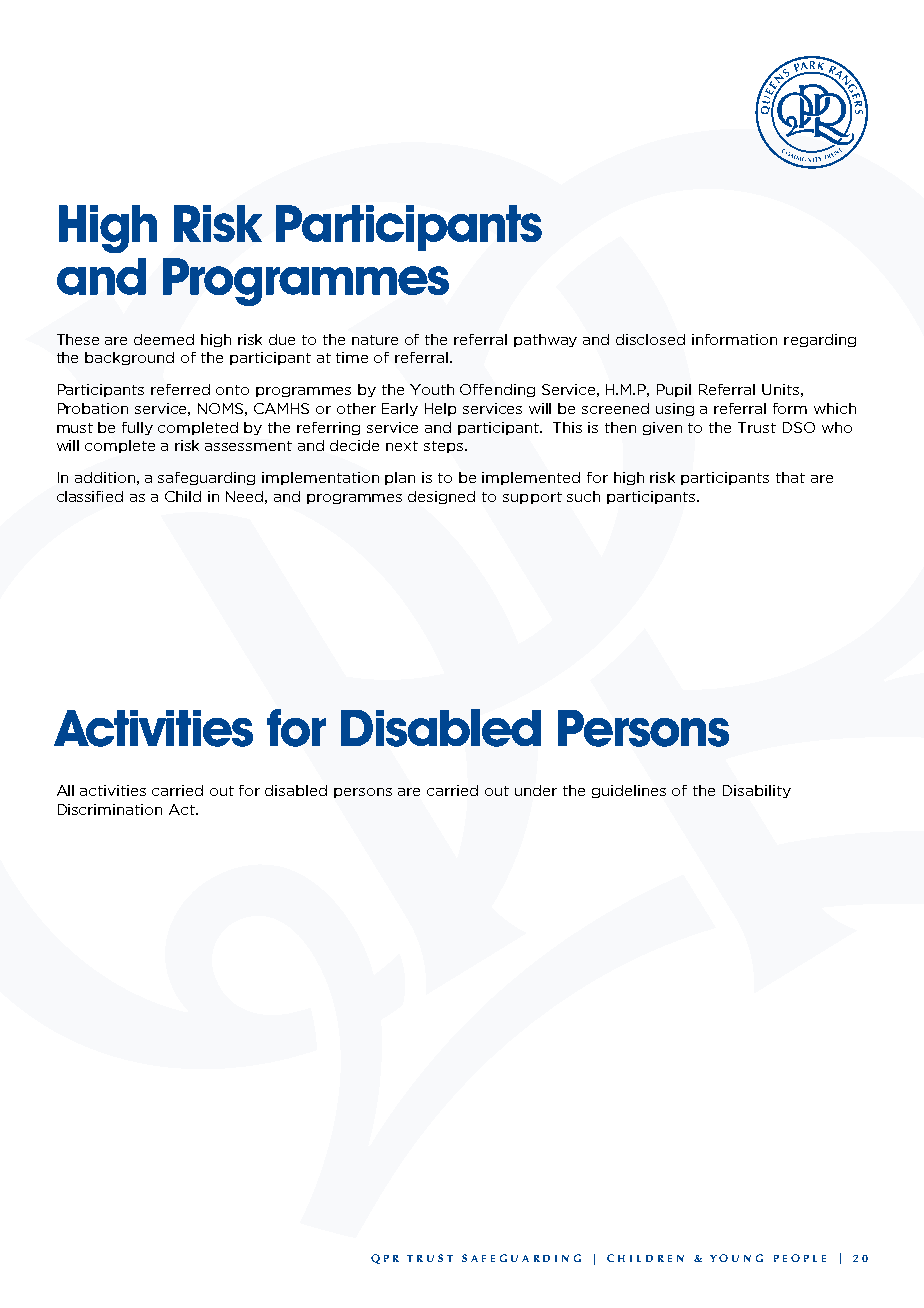 This image has height=1308, width=924. Describe the element at coordinates (674, 390) in the image. I see `Pupil` at that location.
